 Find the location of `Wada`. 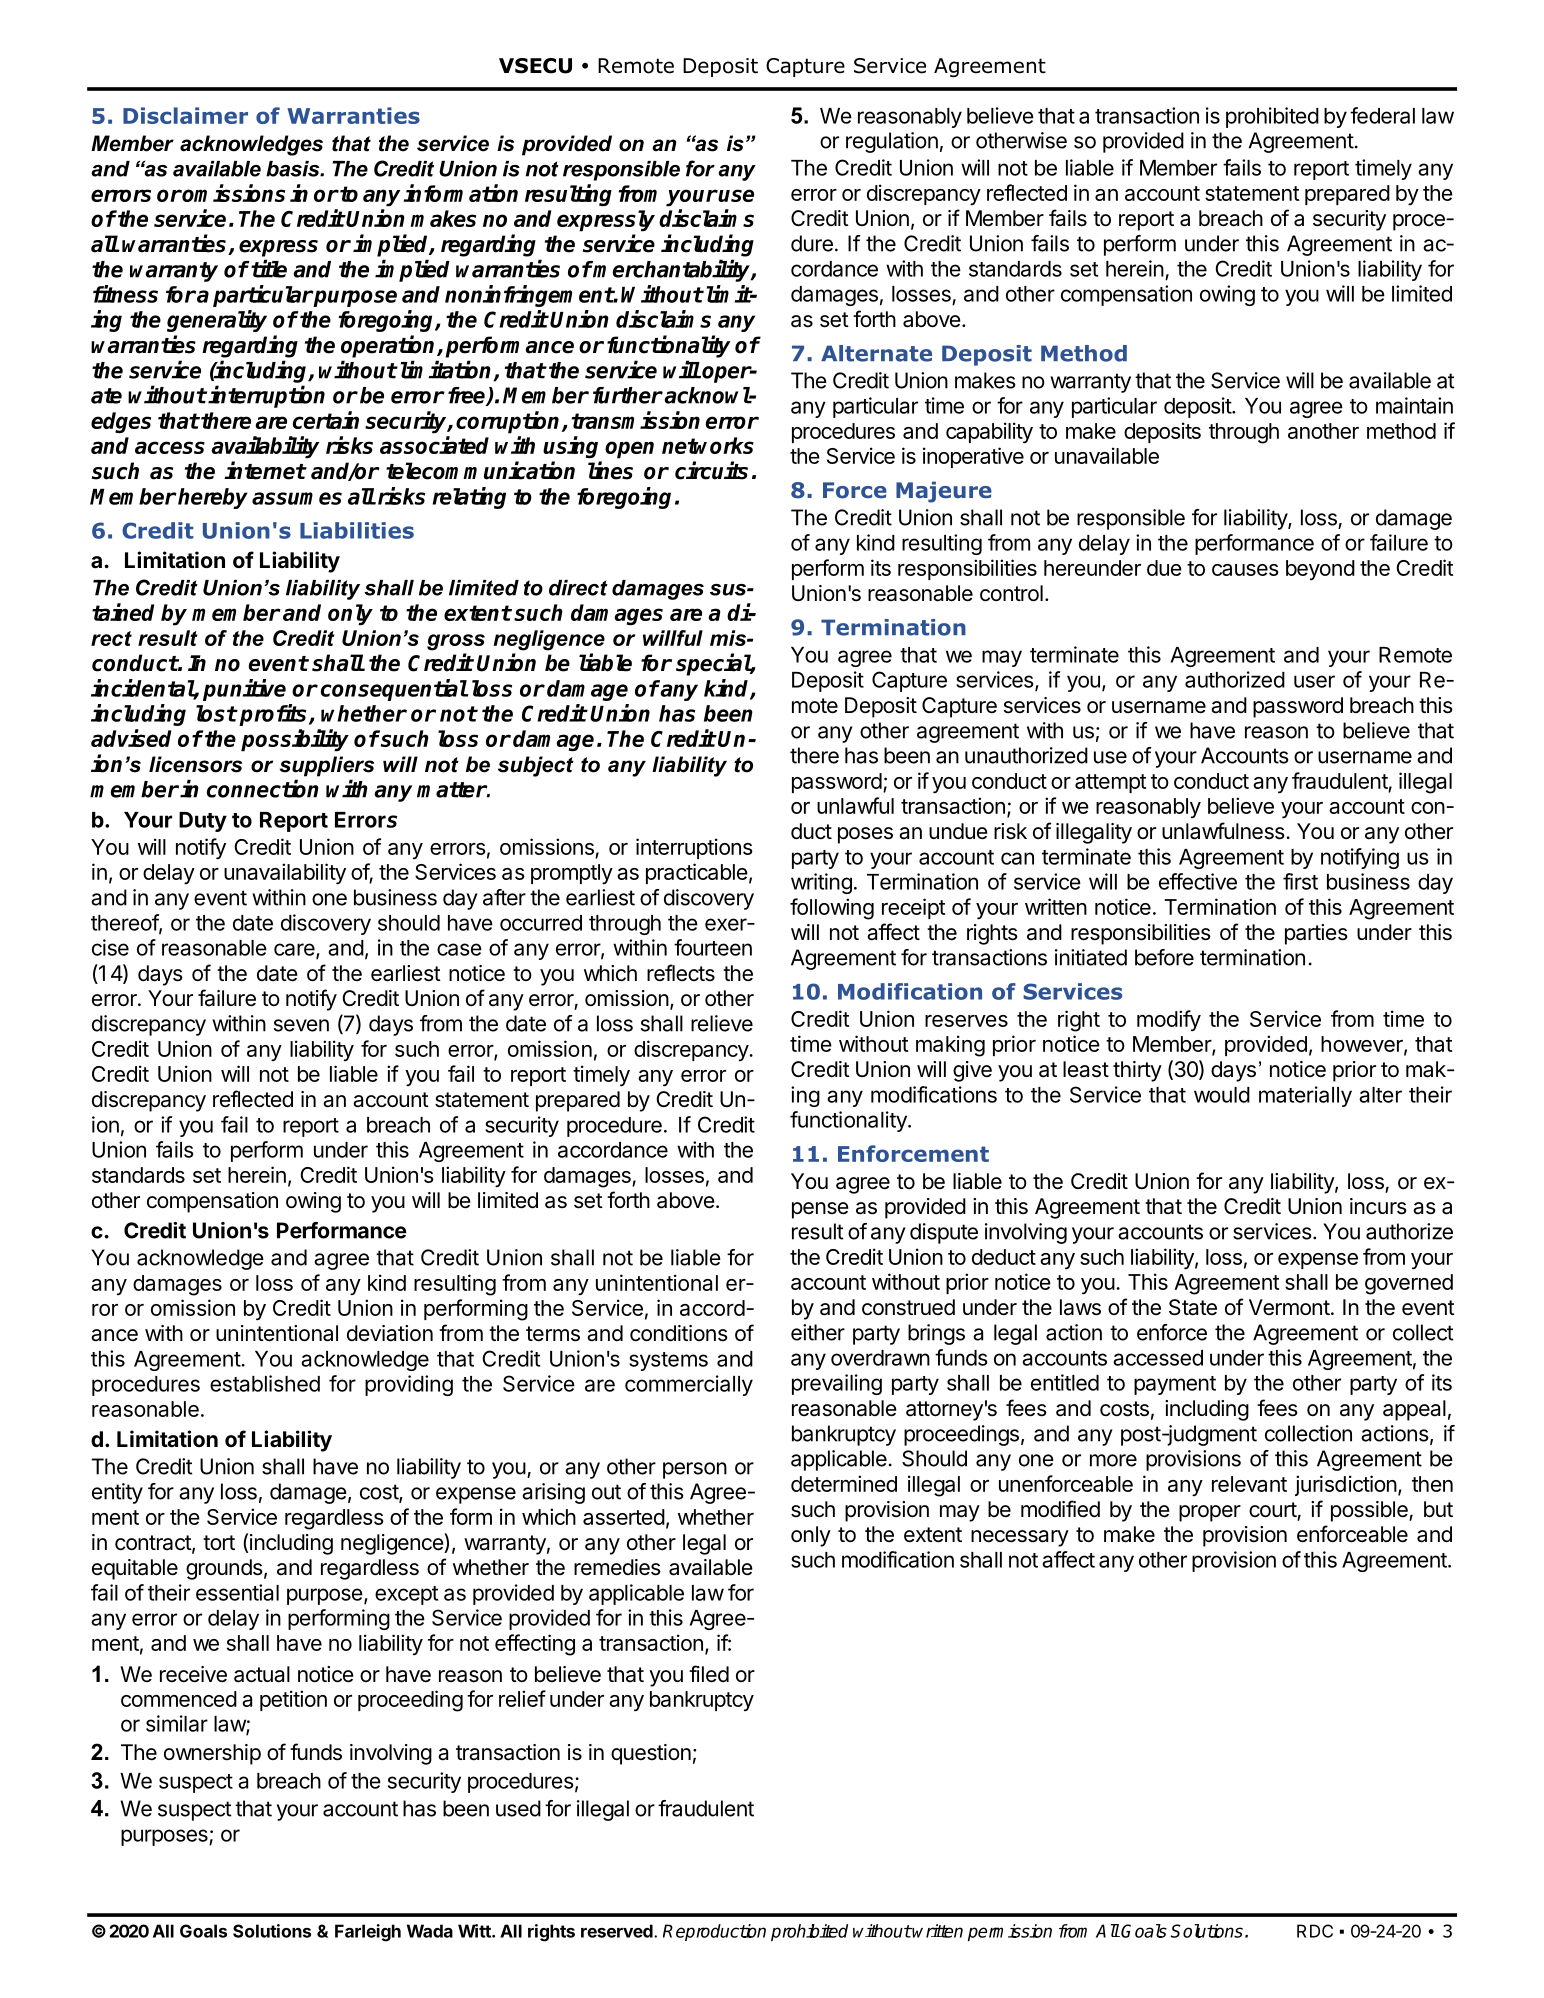

Wada is located at coordinates (430, 1931).
